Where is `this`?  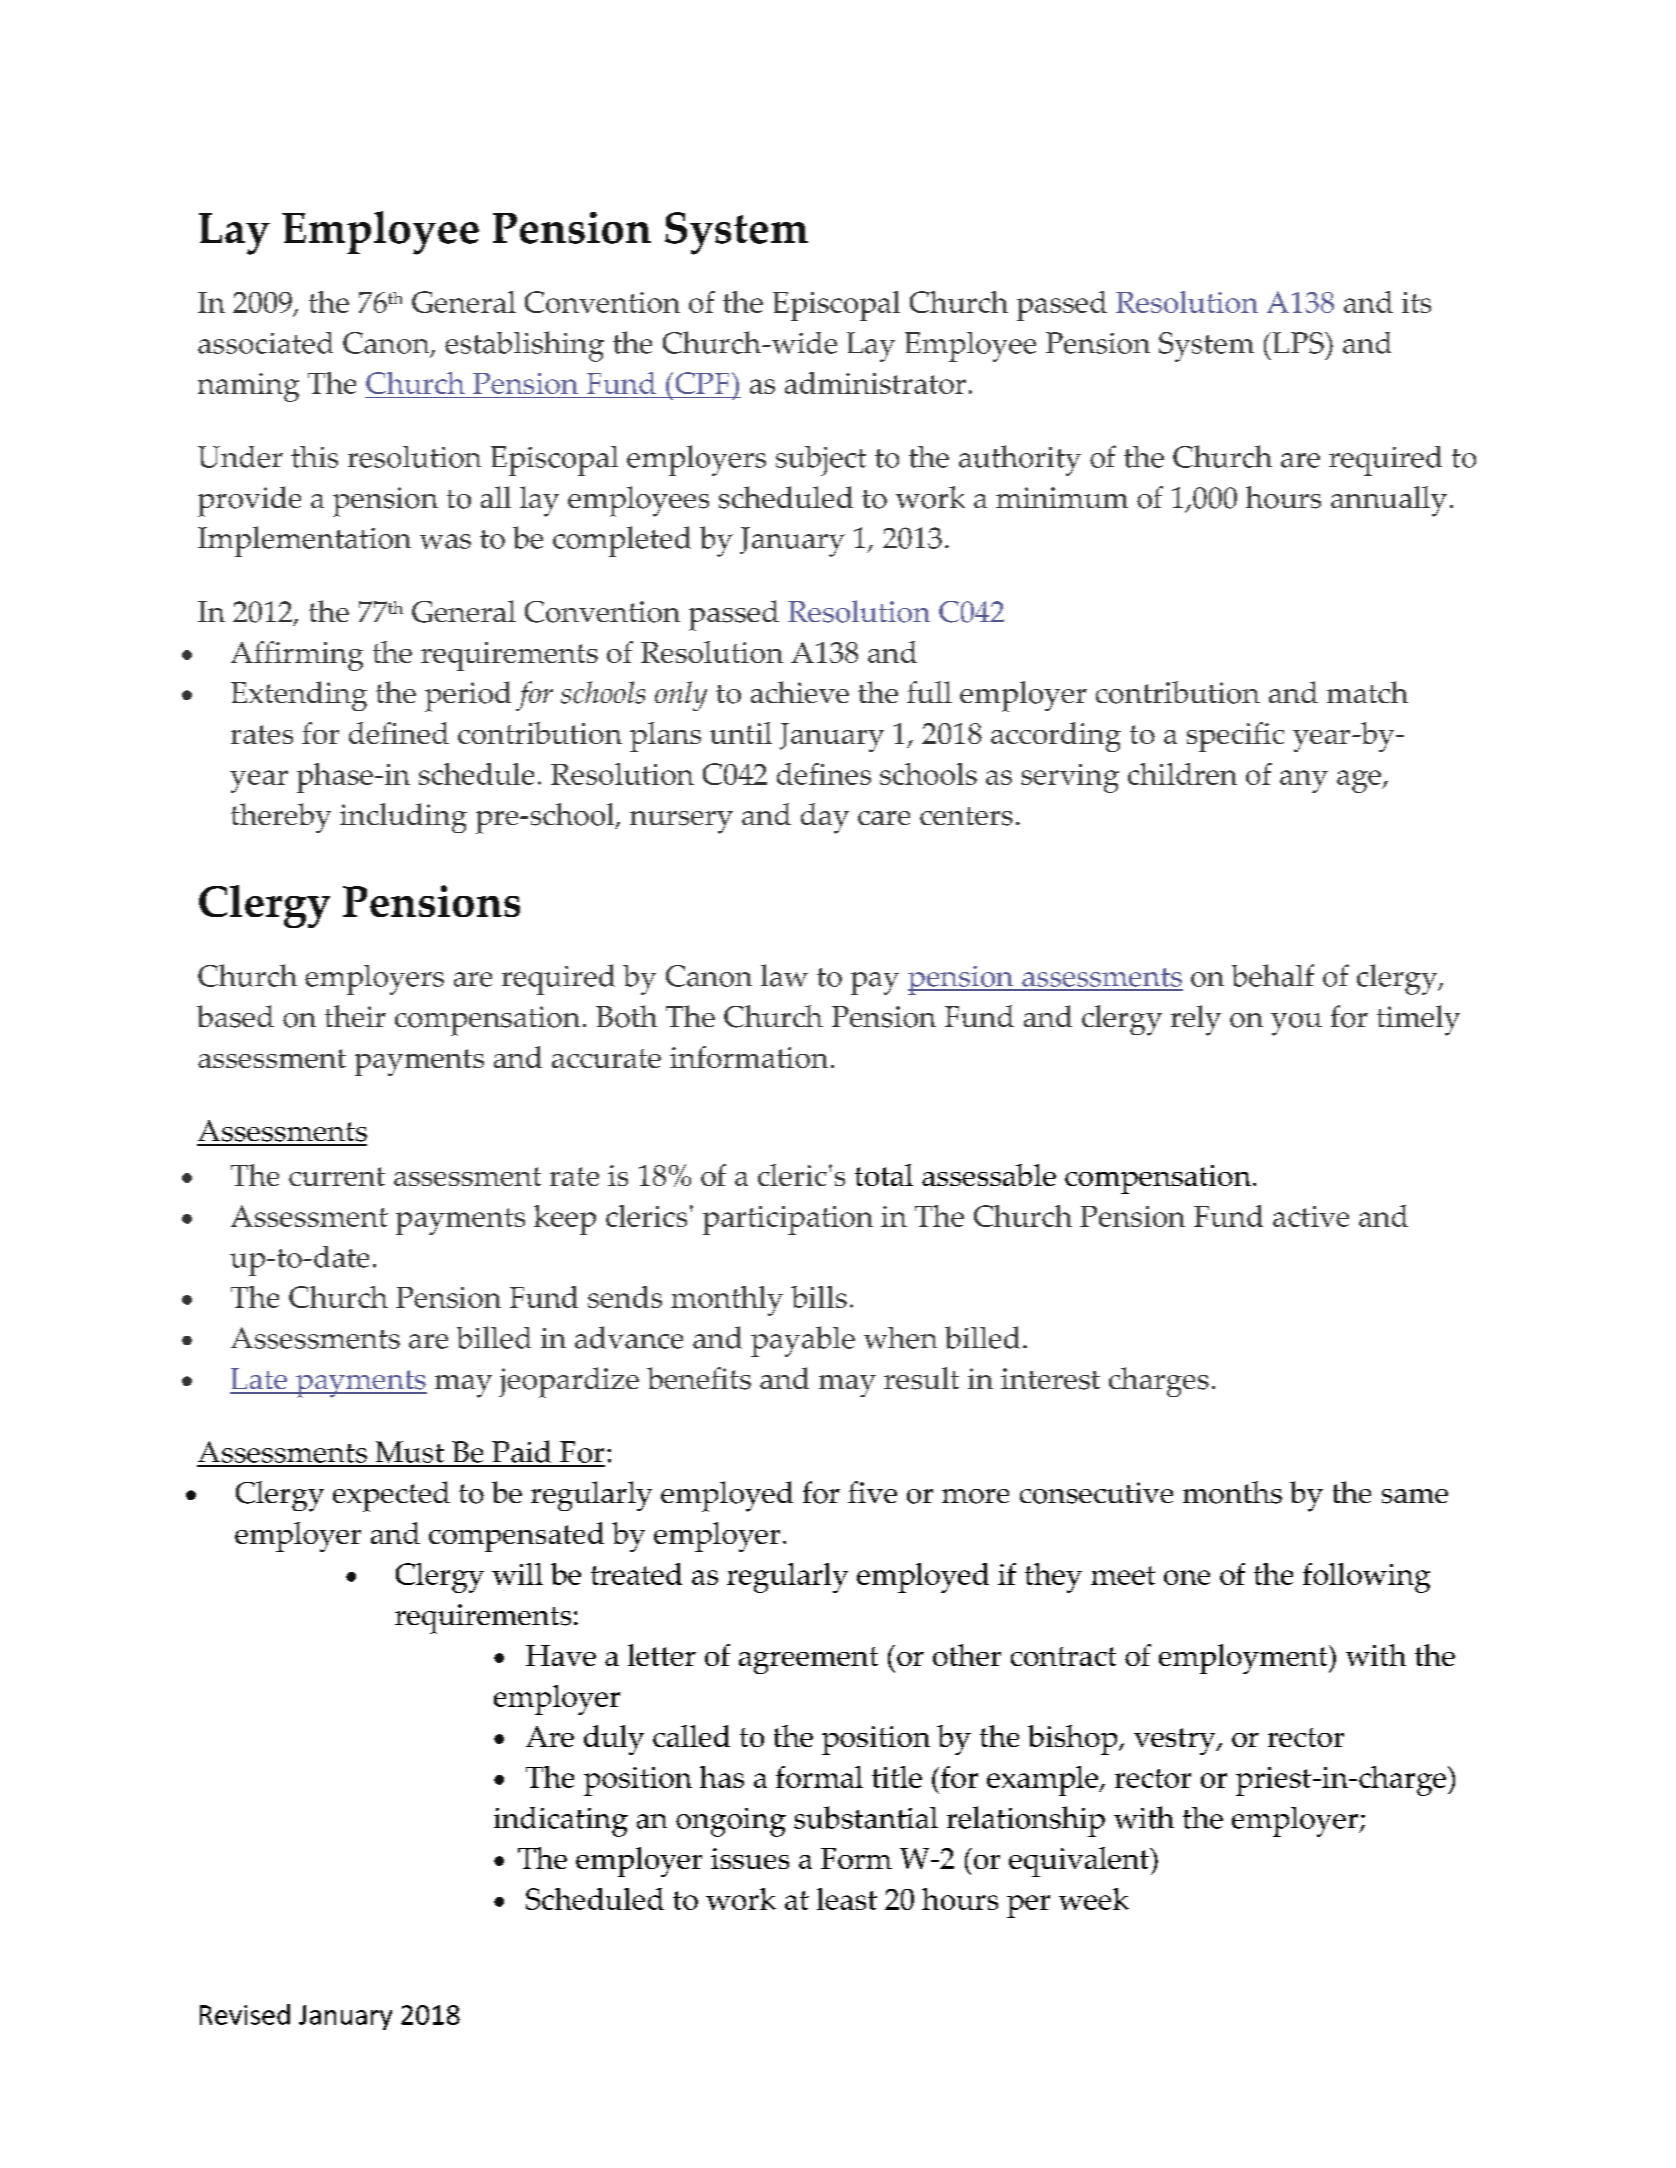
this is located at coordinates (314, 457).
